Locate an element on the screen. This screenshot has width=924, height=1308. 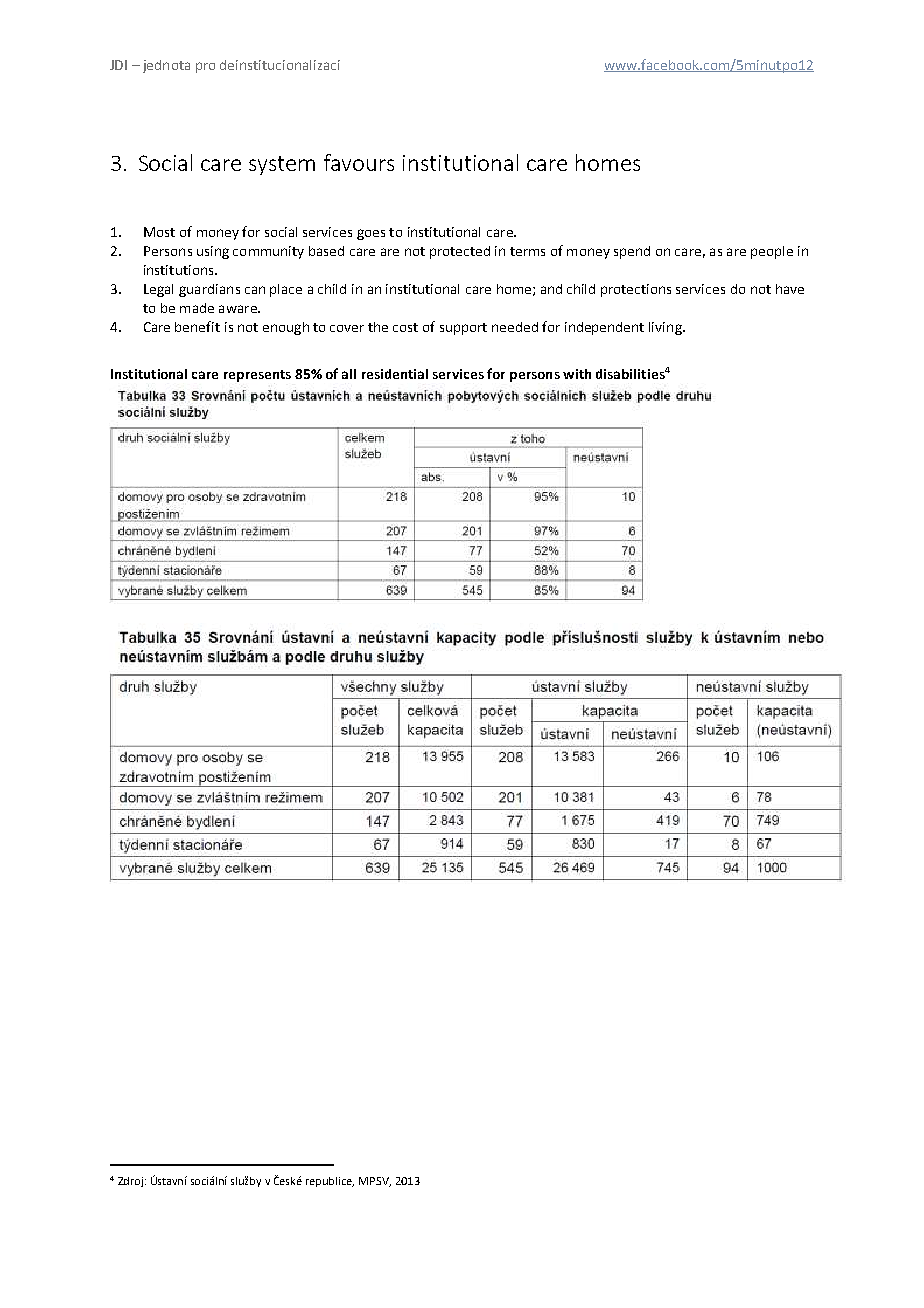
represents is located at coordinates (257, 376).
